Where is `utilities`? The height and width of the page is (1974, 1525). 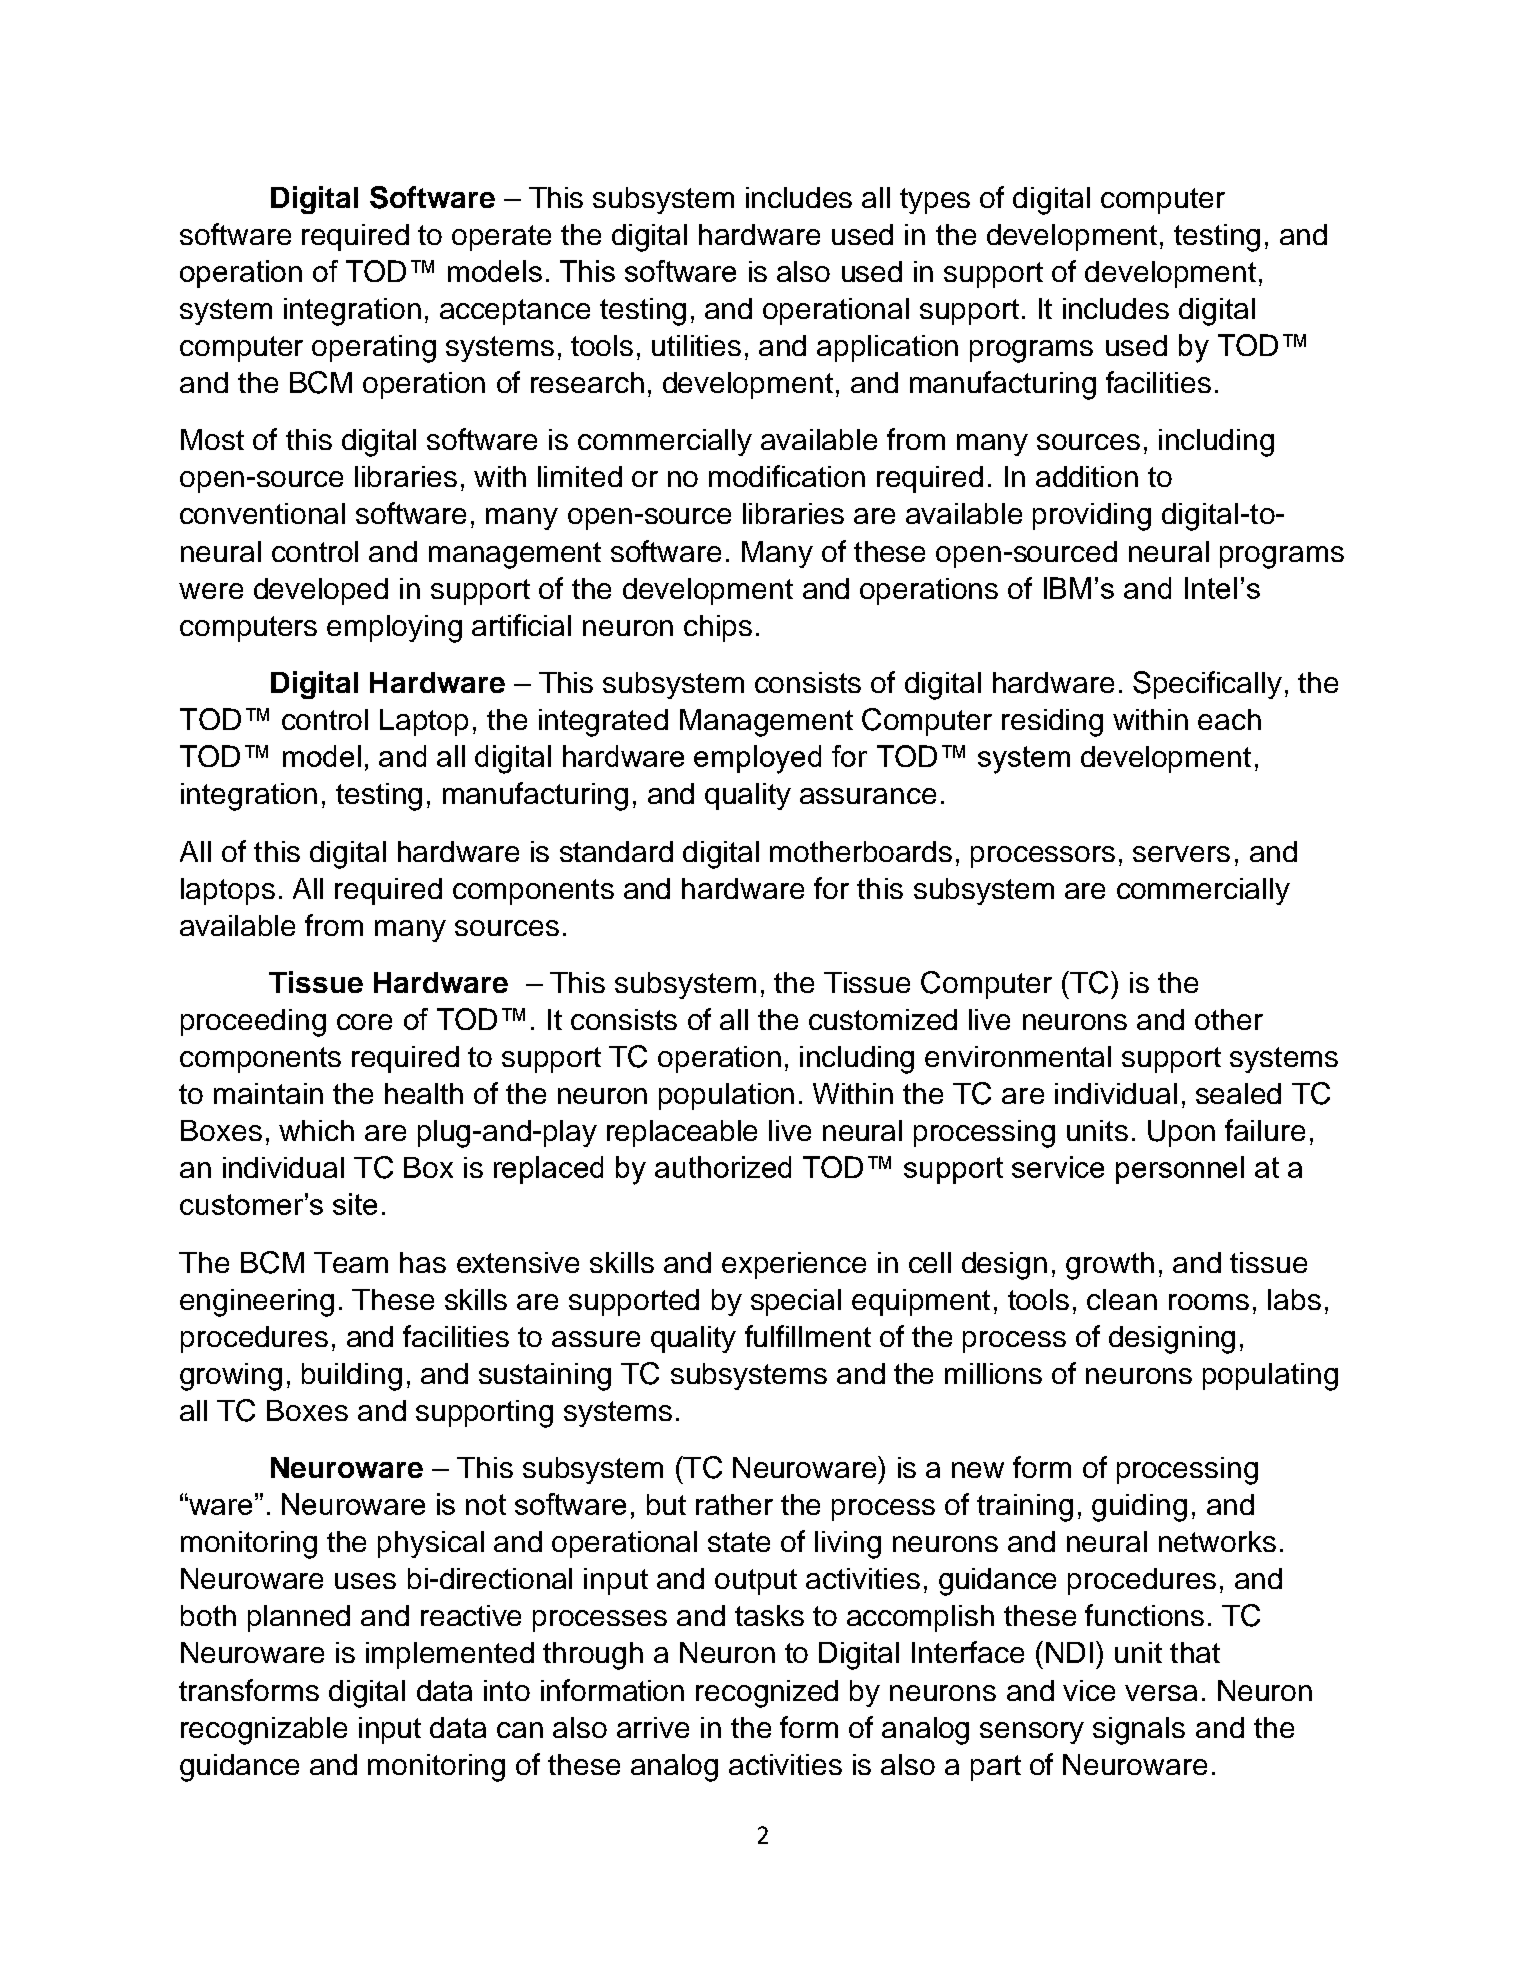 utilities is located at coordinates (696, 345).
